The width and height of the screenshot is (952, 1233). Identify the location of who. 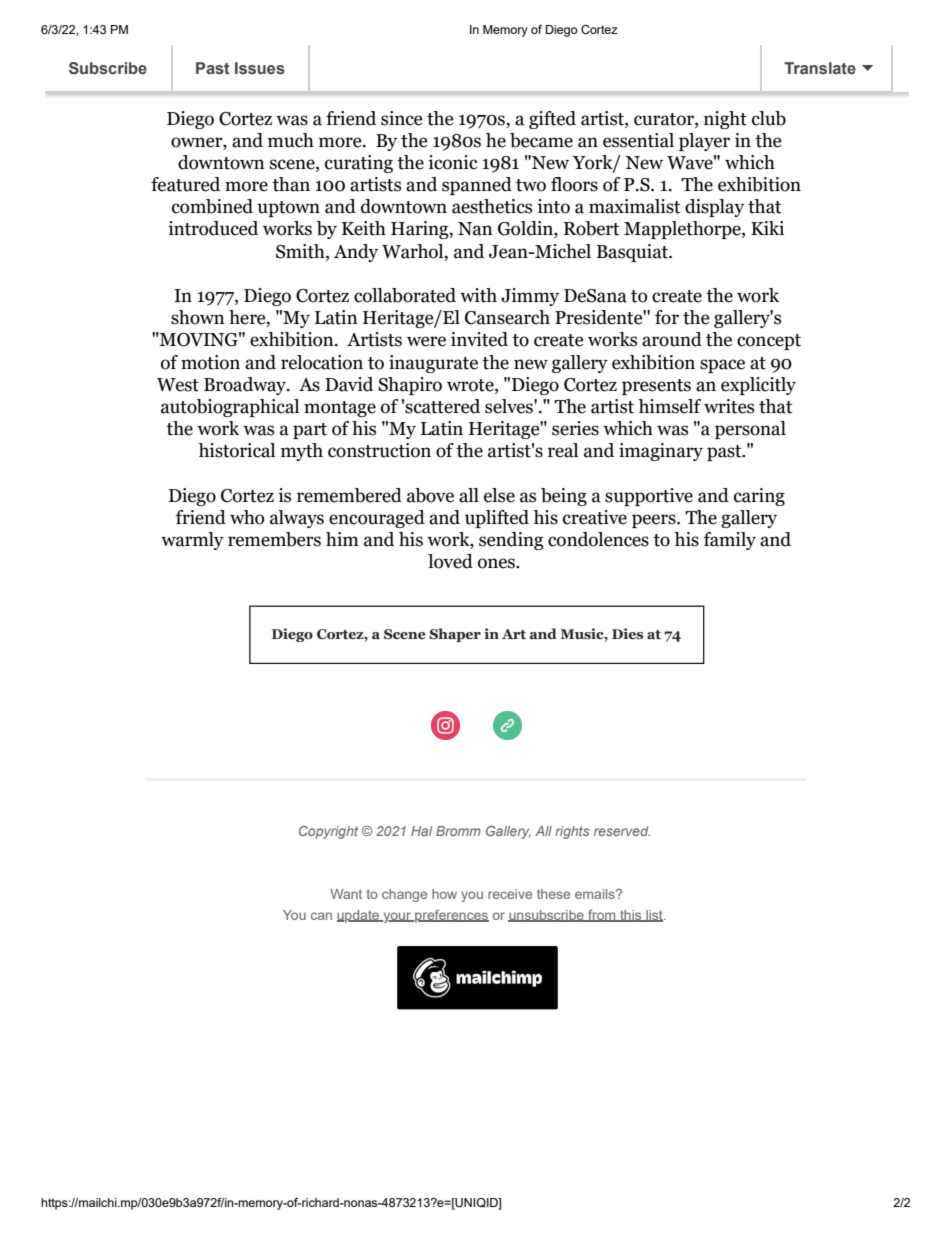
(247, 517).
